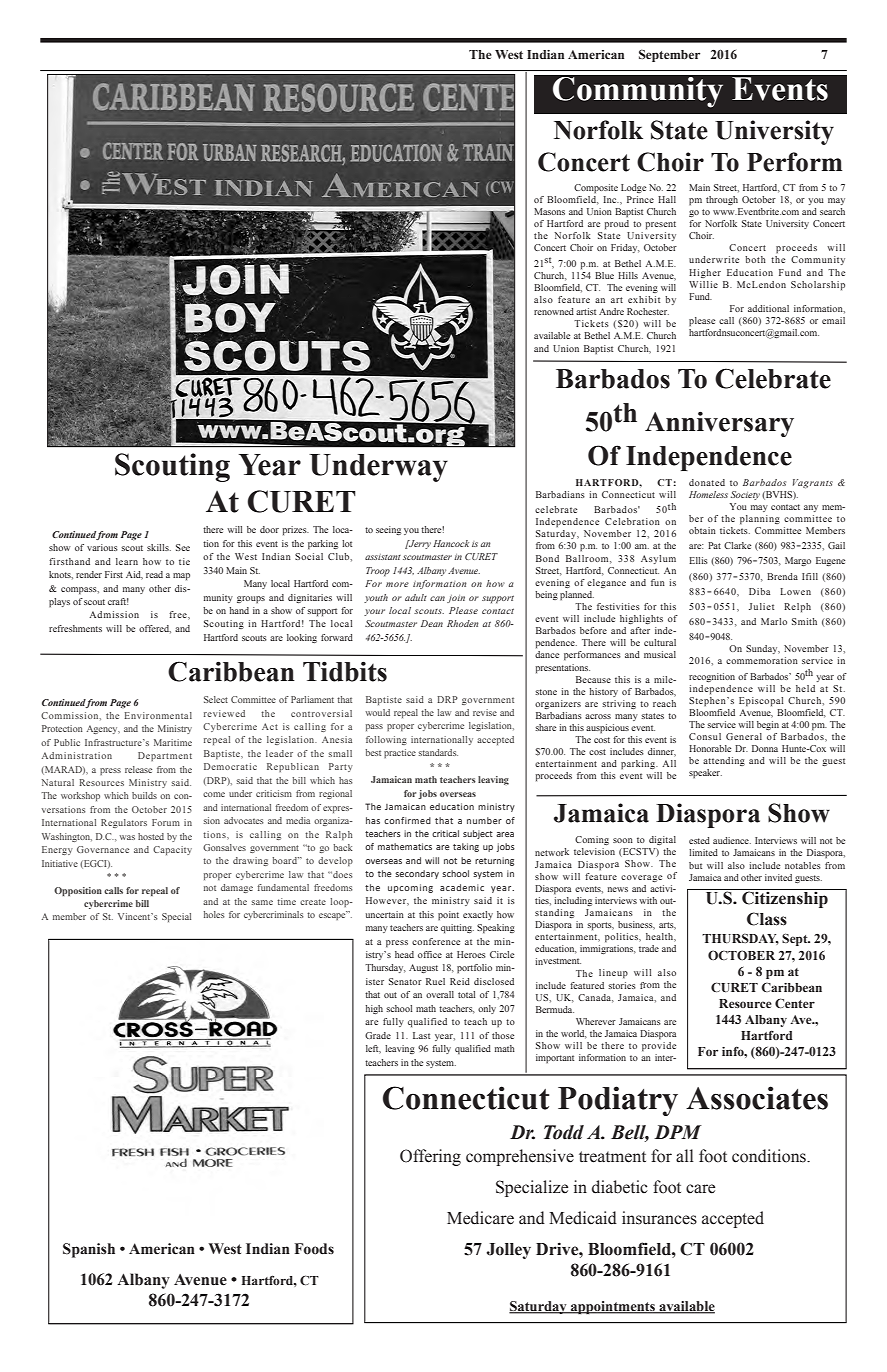 This document has width=887, height=1372. What do you see at coordinates (722, 200) in the document?
I see `through` at bounding box center [722, 200].
